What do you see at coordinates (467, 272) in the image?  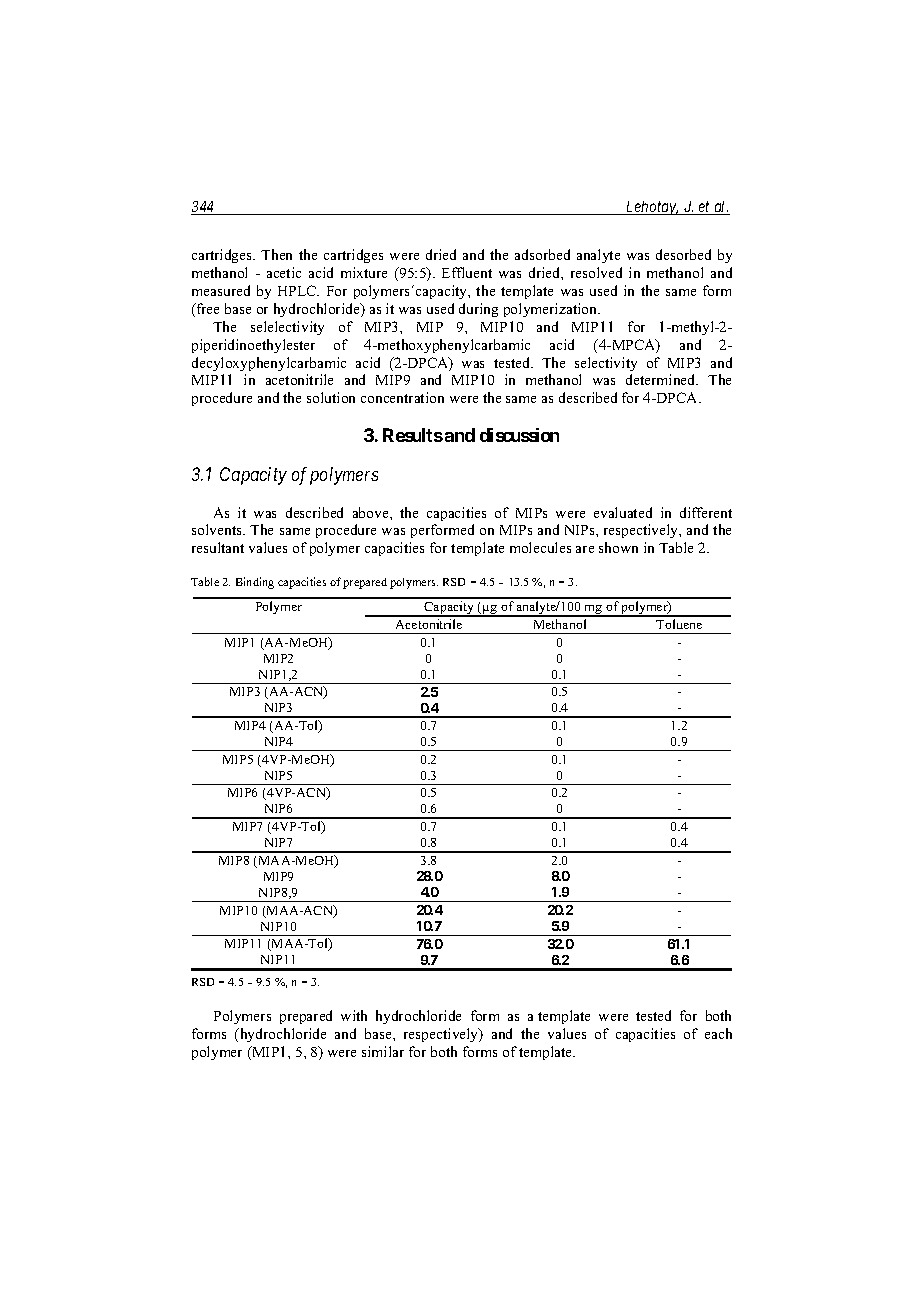 I see `Effluent` at bounding box center [467, 272].
